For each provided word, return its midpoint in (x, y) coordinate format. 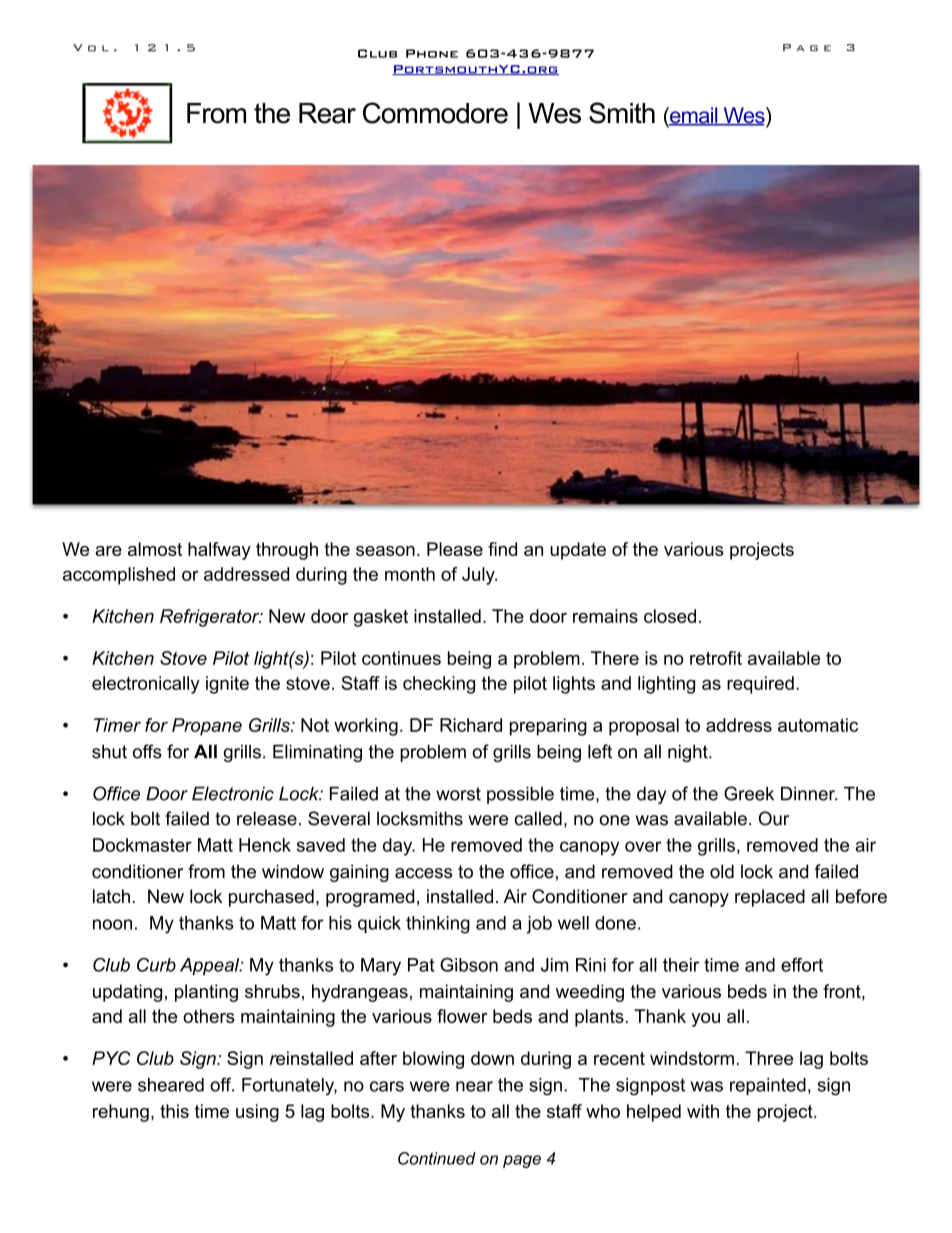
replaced (770, 898)
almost (155, 549)
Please (455, 549)
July (479, 576)
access (423, 873)
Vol (91, 48)
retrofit (716, 658)
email (694, 116)
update (578, 551)
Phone (432, 53)
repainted (768, 1086)
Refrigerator (211, 618)
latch (111, 896)
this (174, 1111)
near (474, 1086)
